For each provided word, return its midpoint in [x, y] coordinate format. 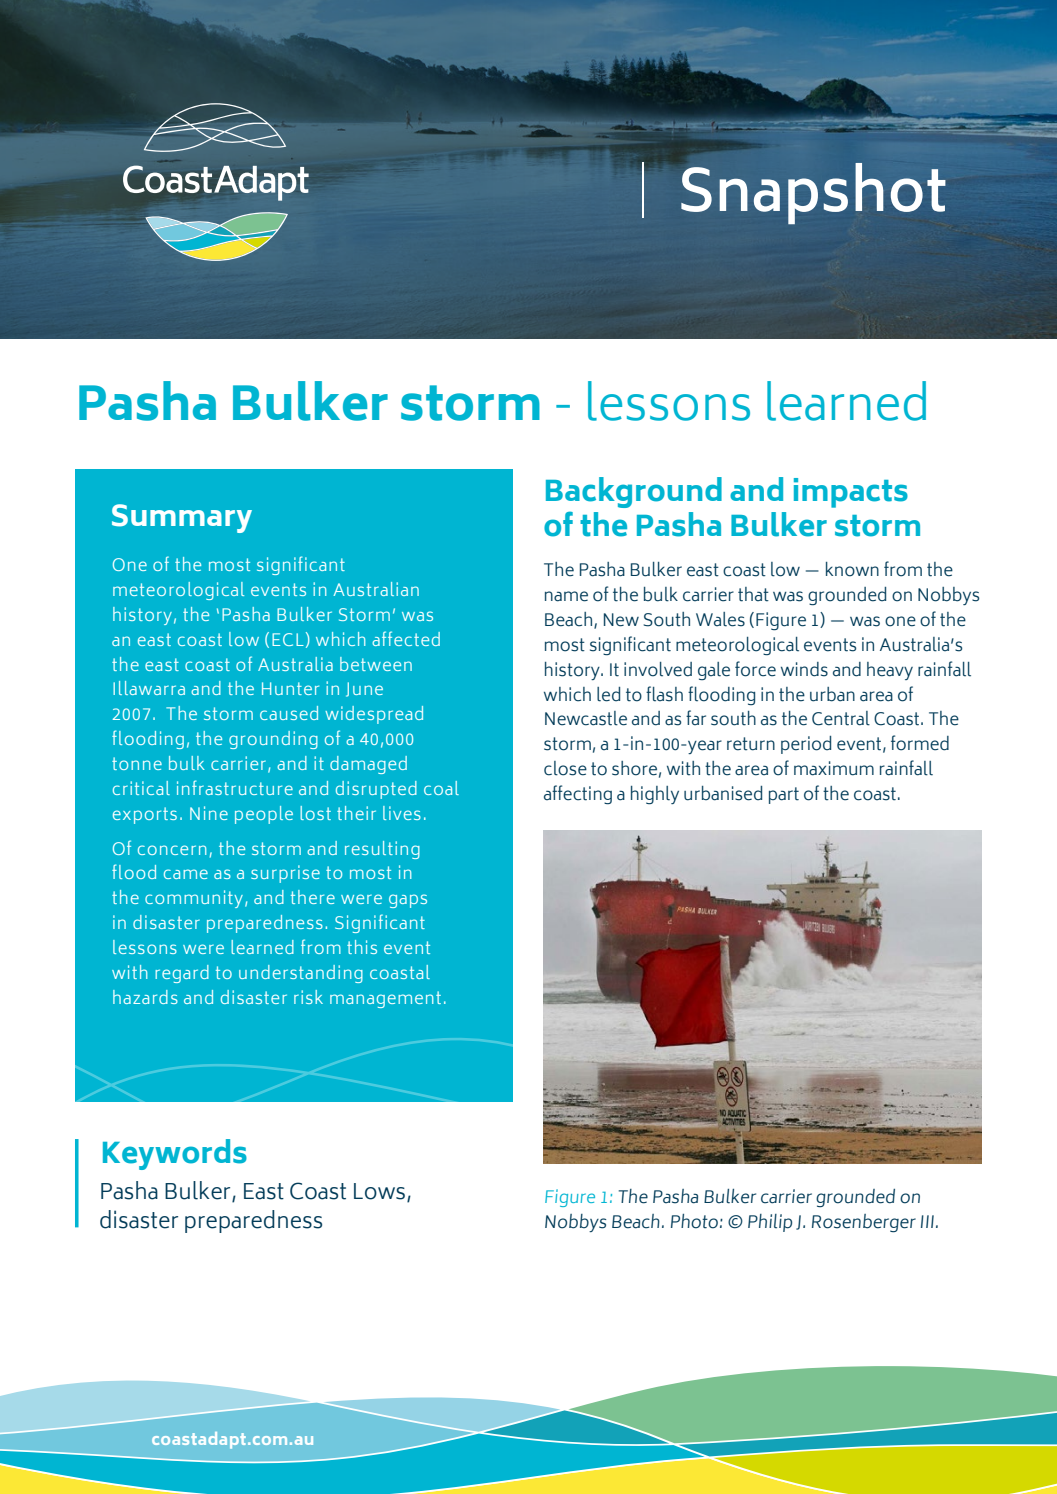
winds [804, 669]
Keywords [175, 1154]
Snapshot [813, 193]
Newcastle [586, 718]
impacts [851, 493]
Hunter [290, 688]
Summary [182, 518]
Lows [379, 1191]
